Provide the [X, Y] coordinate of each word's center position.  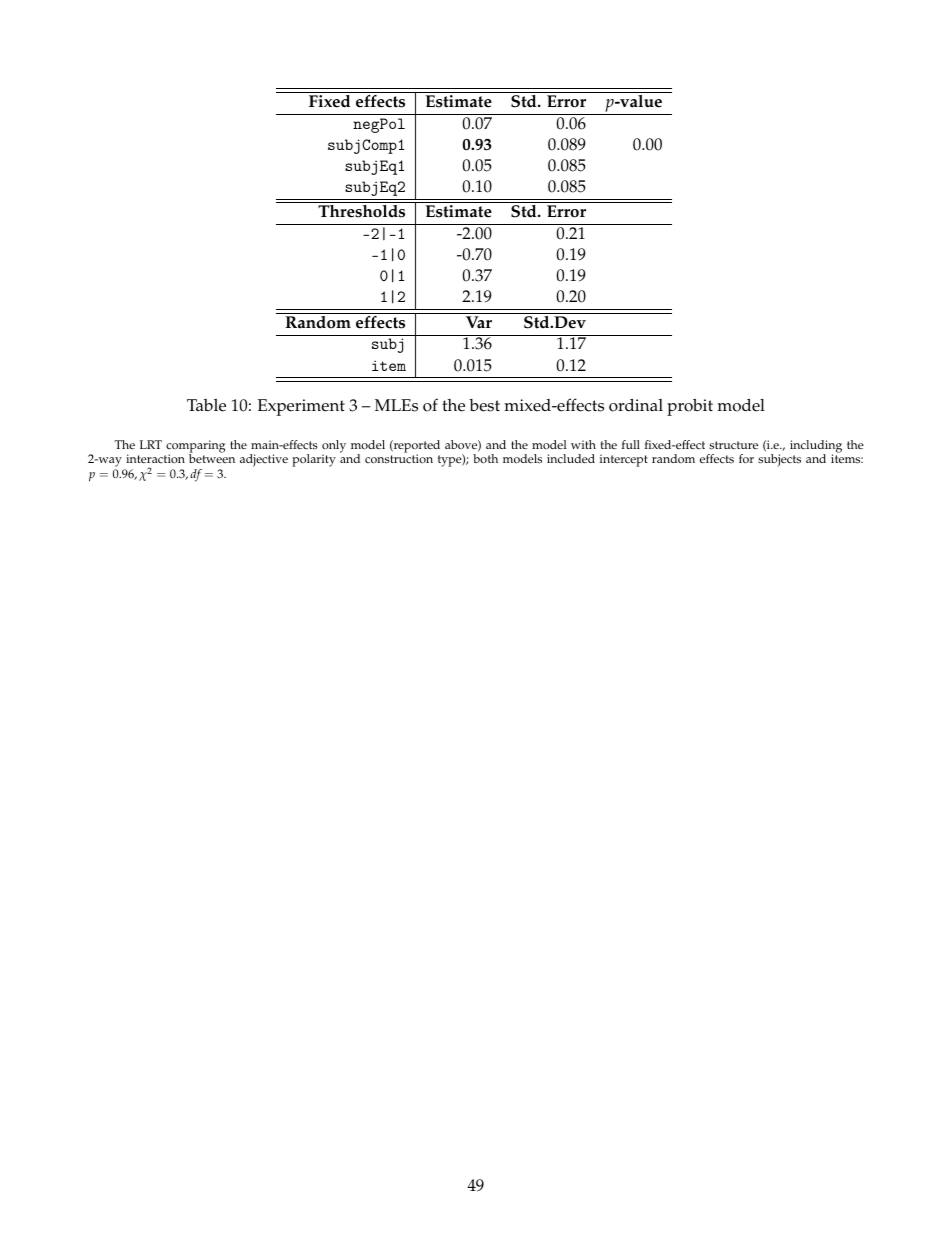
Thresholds [361, 211]
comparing [195, 447]
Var [479, 322]
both [485, 459]
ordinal [636, 405]
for [746, 459]
